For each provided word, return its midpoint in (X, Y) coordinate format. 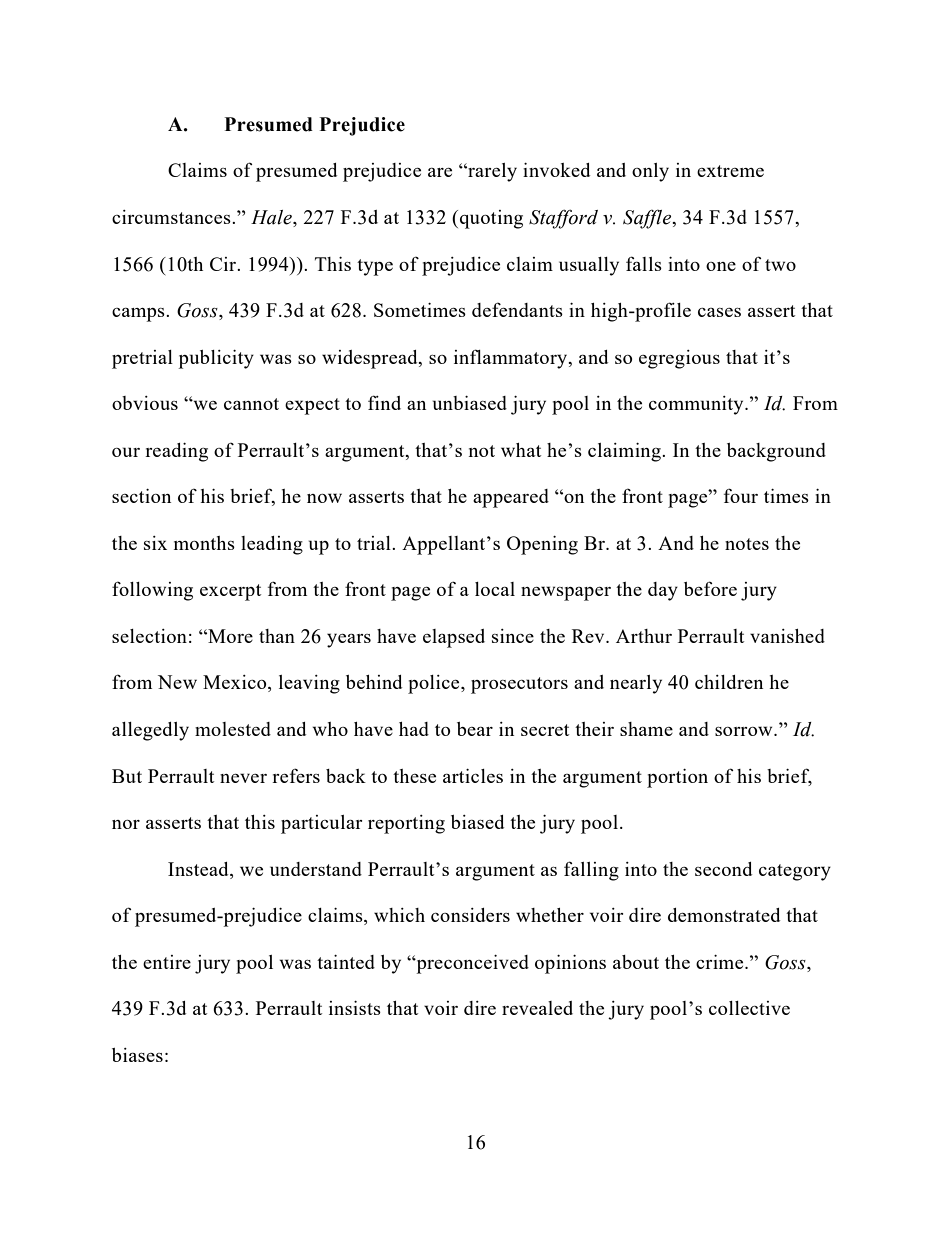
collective (749, 1008)
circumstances (172, 217)
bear (475, 729)
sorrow (745, 731)
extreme (730, 171)
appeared (511, 498)
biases (137, 1055)
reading (176, 452)
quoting (491, 219)
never (243, 778)
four (741, 495)
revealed (537, 1008)
